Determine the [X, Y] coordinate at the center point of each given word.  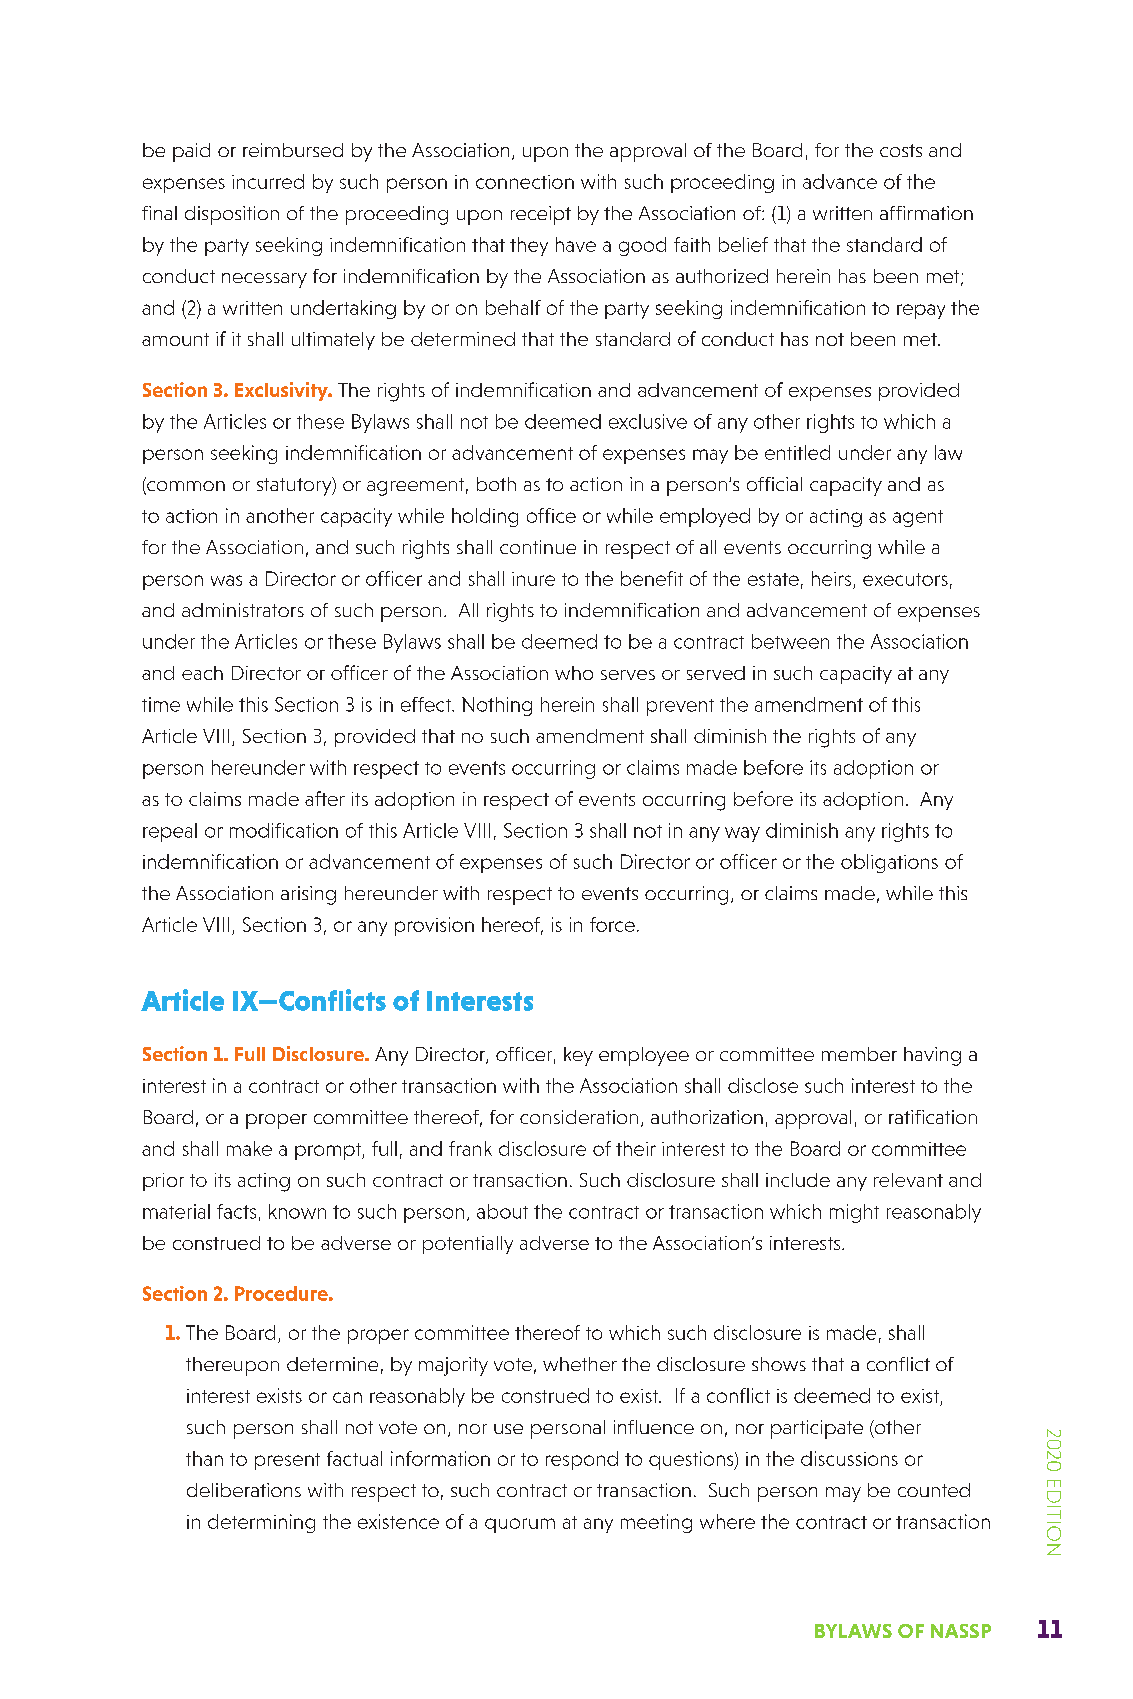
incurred [268, 181]
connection [525, 182]
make [249, 1148]
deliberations [244, 1490]
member [859, 1054]
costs [901, 150]
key [578, 1056]
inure [533, 579]
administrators [243, 610]
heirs [831, 578]
